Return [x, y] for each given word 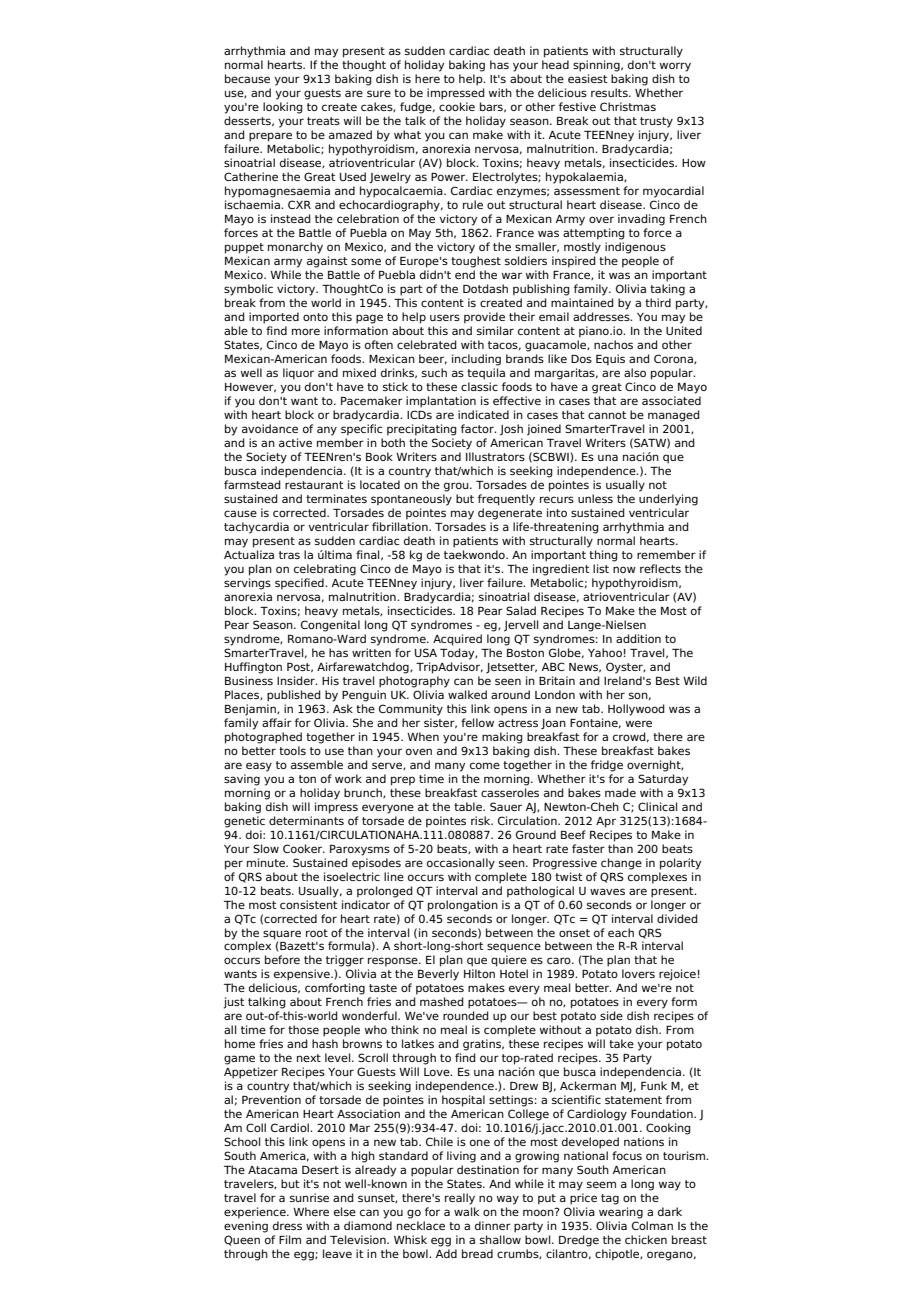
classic [479, 386]
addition [638, 638]
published [294, 696]
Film [290, 1239]
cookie [457, 106]
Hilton [479, 973]
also [635, 372]
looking [283, 108]
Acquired [457, 640]
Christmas [628, 106]
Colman [652, 1225]
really [460, 1199]
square [282, 935]
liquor [298, 374]
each [621, 932]
